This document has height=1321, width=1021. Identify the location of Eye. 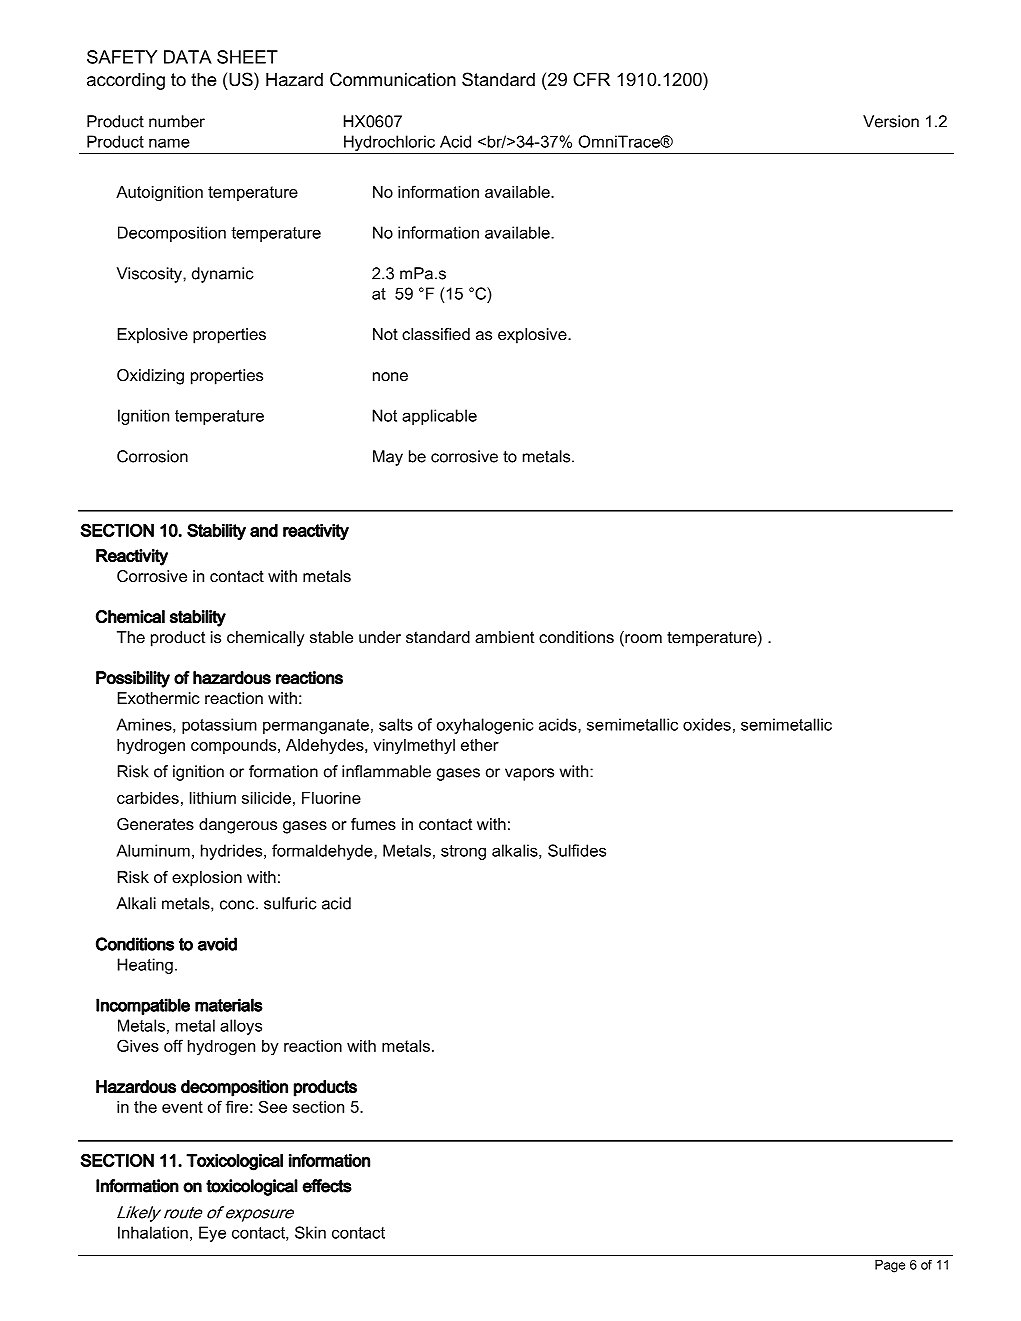
(212, 1234).
